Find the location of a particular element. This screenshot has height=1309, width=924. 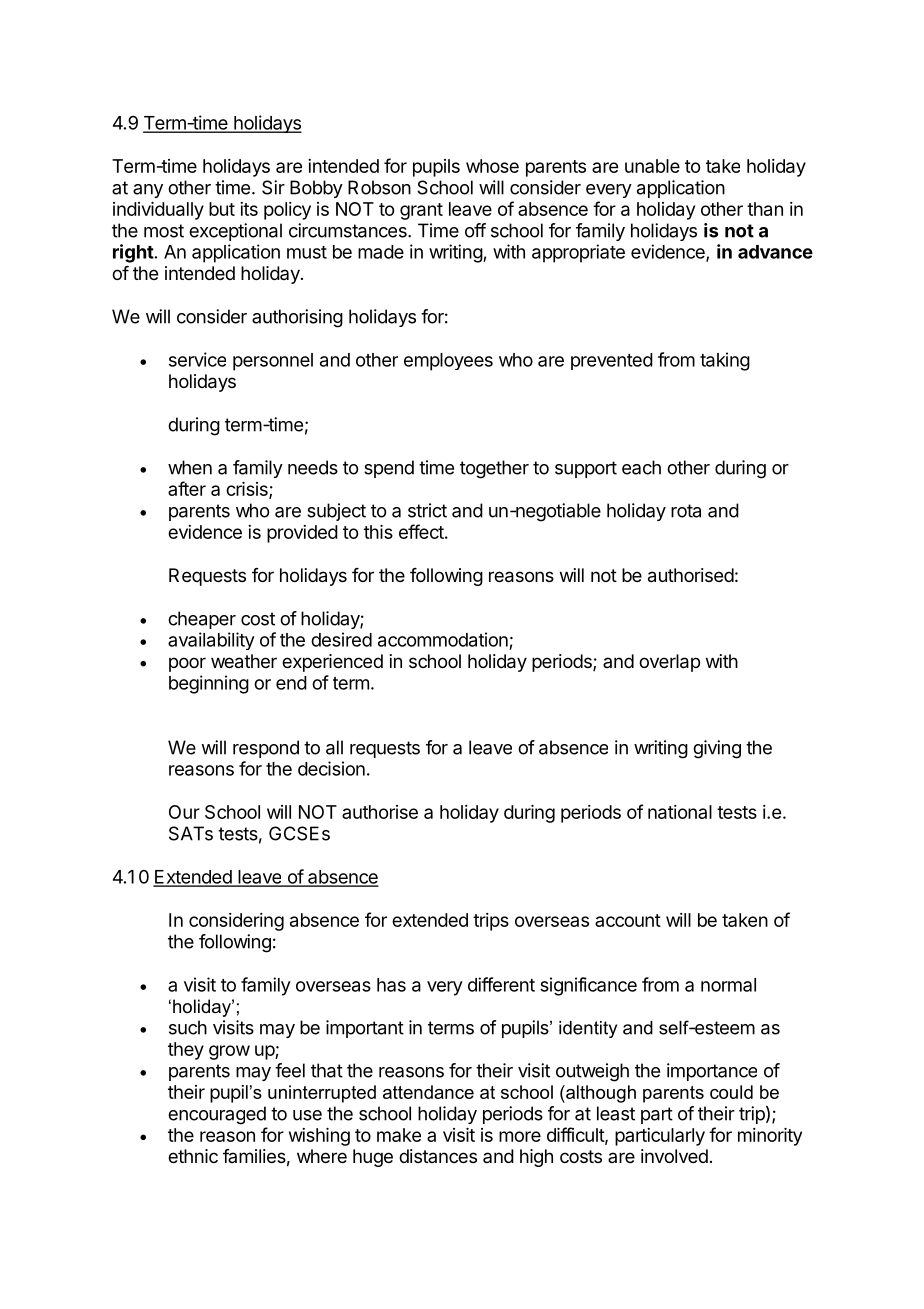

decision is located at coordinates (331, 768).
